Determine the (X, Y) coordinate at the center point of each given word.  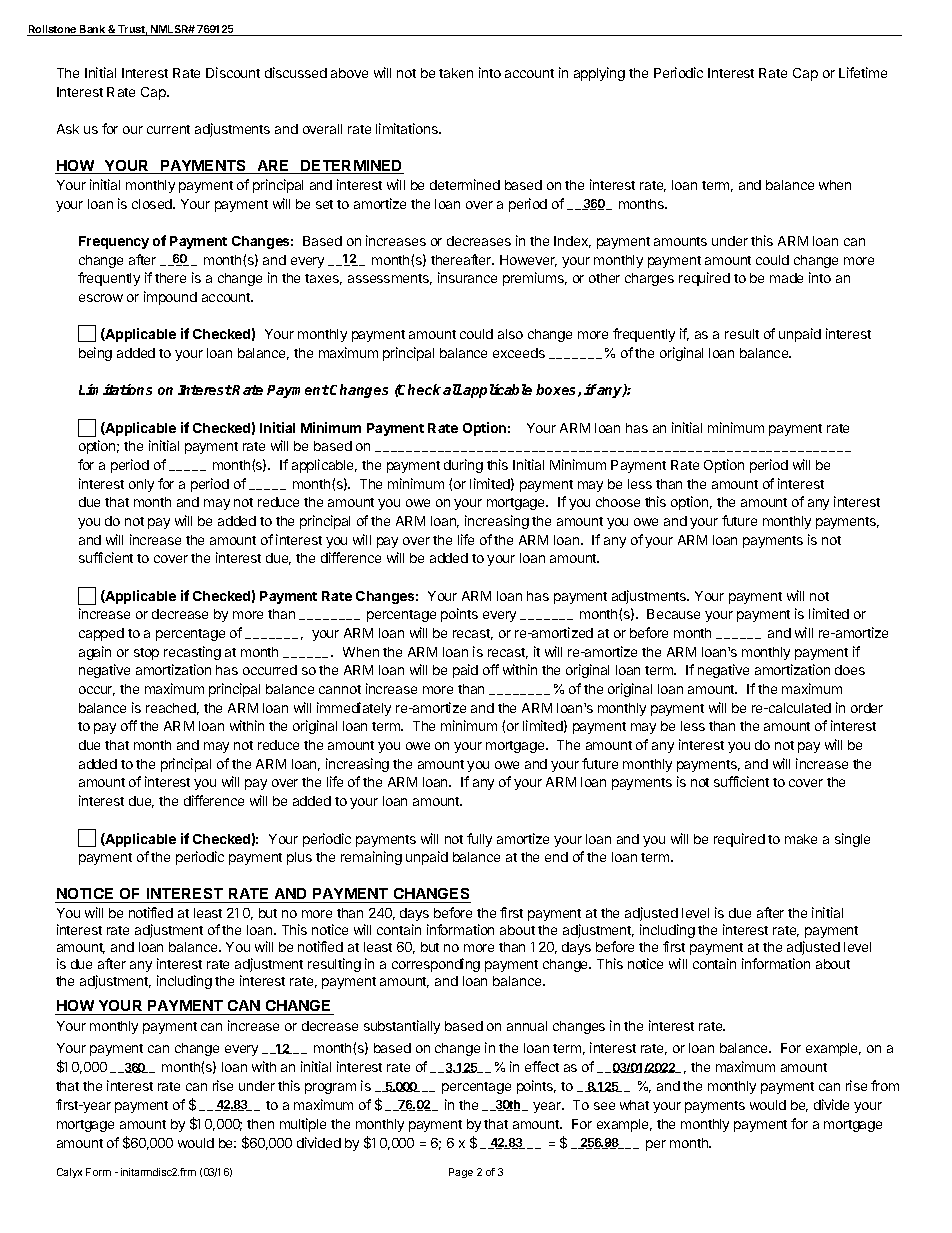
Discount (233, 72)
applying (599, 74)
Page (461, 1173)
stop (146, 654)
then (260, 1124)
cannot (340, 689)
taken (456, 73)
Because (673, 614)
